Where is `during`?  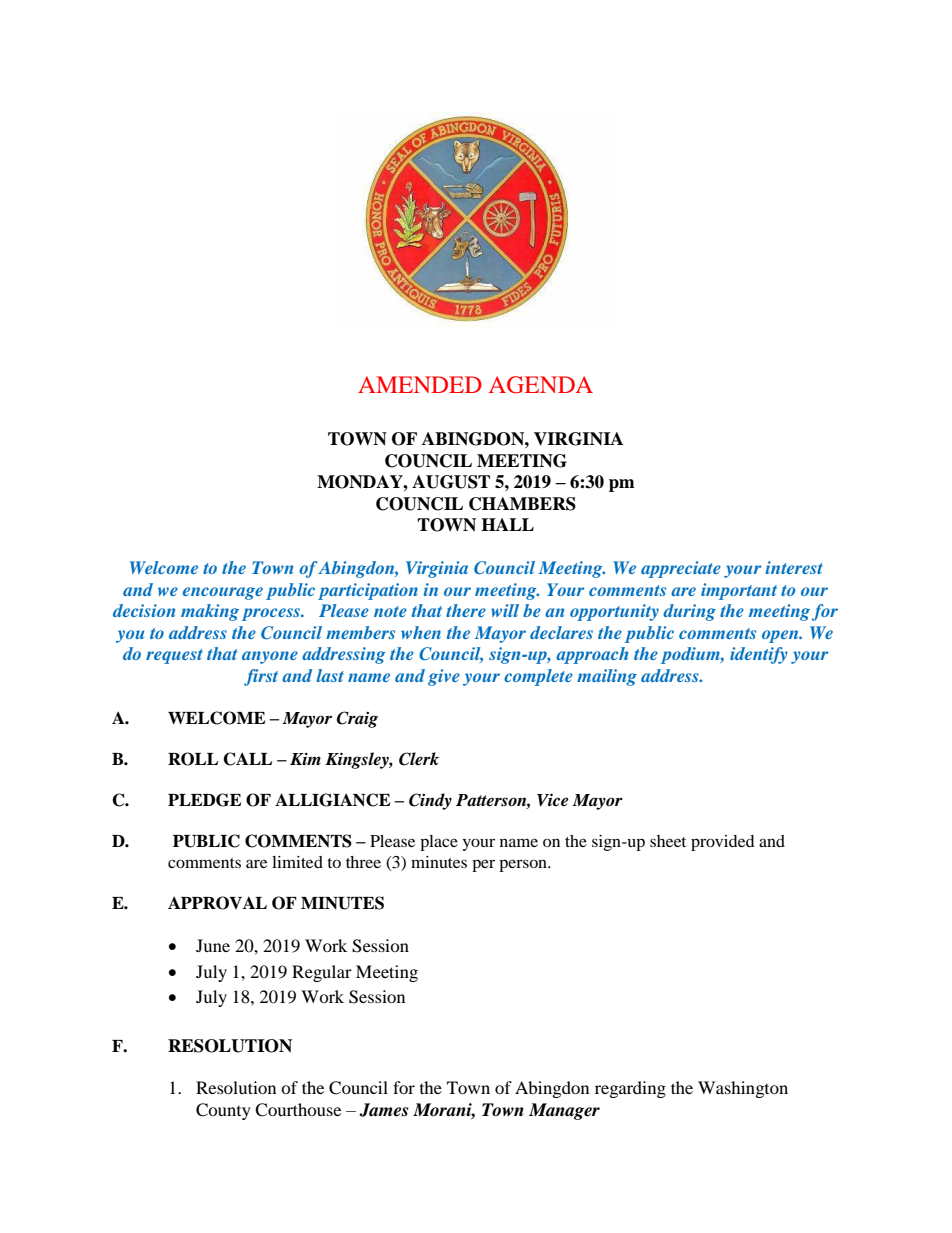 during is located at coordinates (689, 612).
